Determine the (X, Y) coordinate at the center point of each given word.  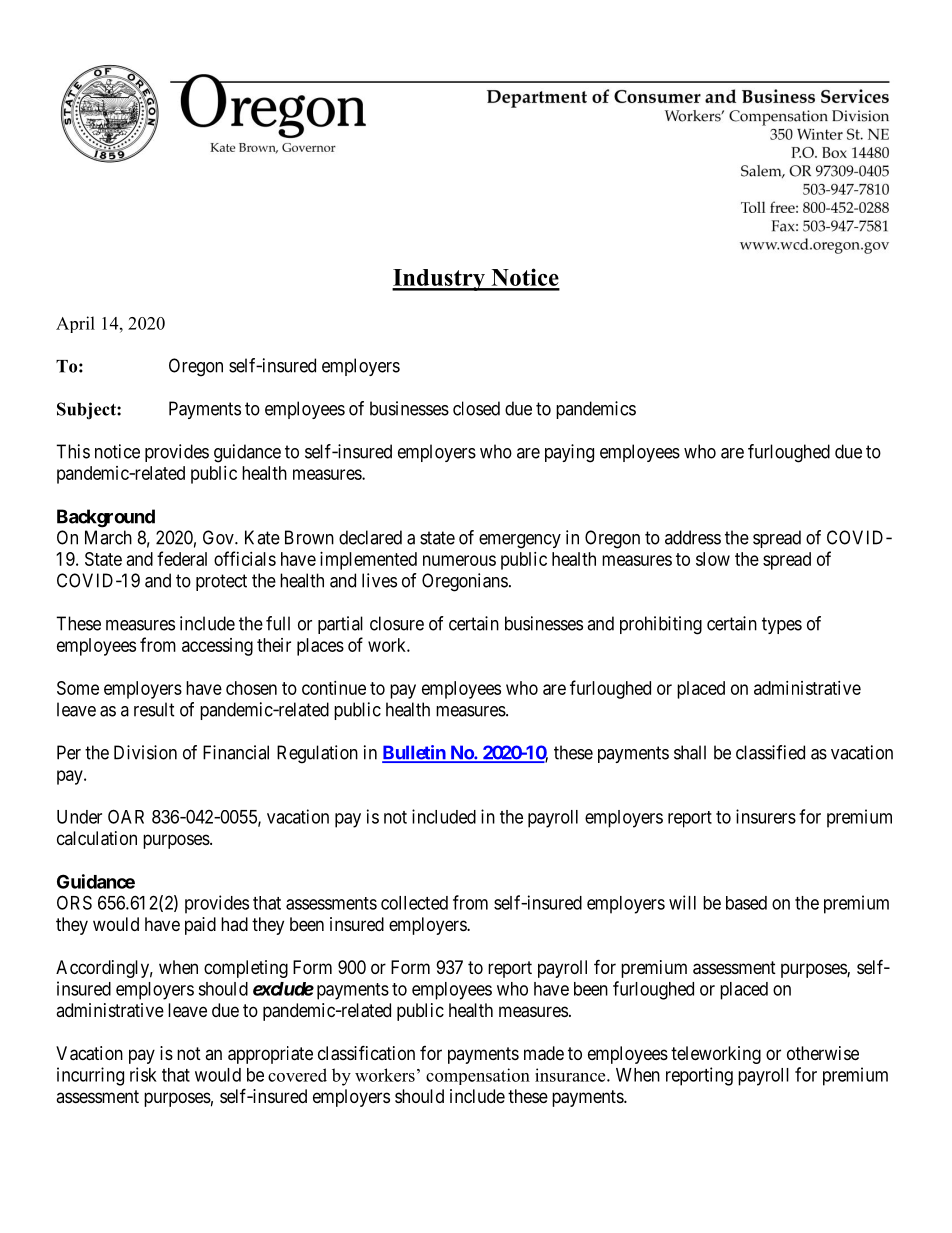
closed (476, 408)
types (782, 625)
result (154, 709)
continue (334, 688)
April (75, 324)
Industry (439, 280)
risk (143, 1074)
